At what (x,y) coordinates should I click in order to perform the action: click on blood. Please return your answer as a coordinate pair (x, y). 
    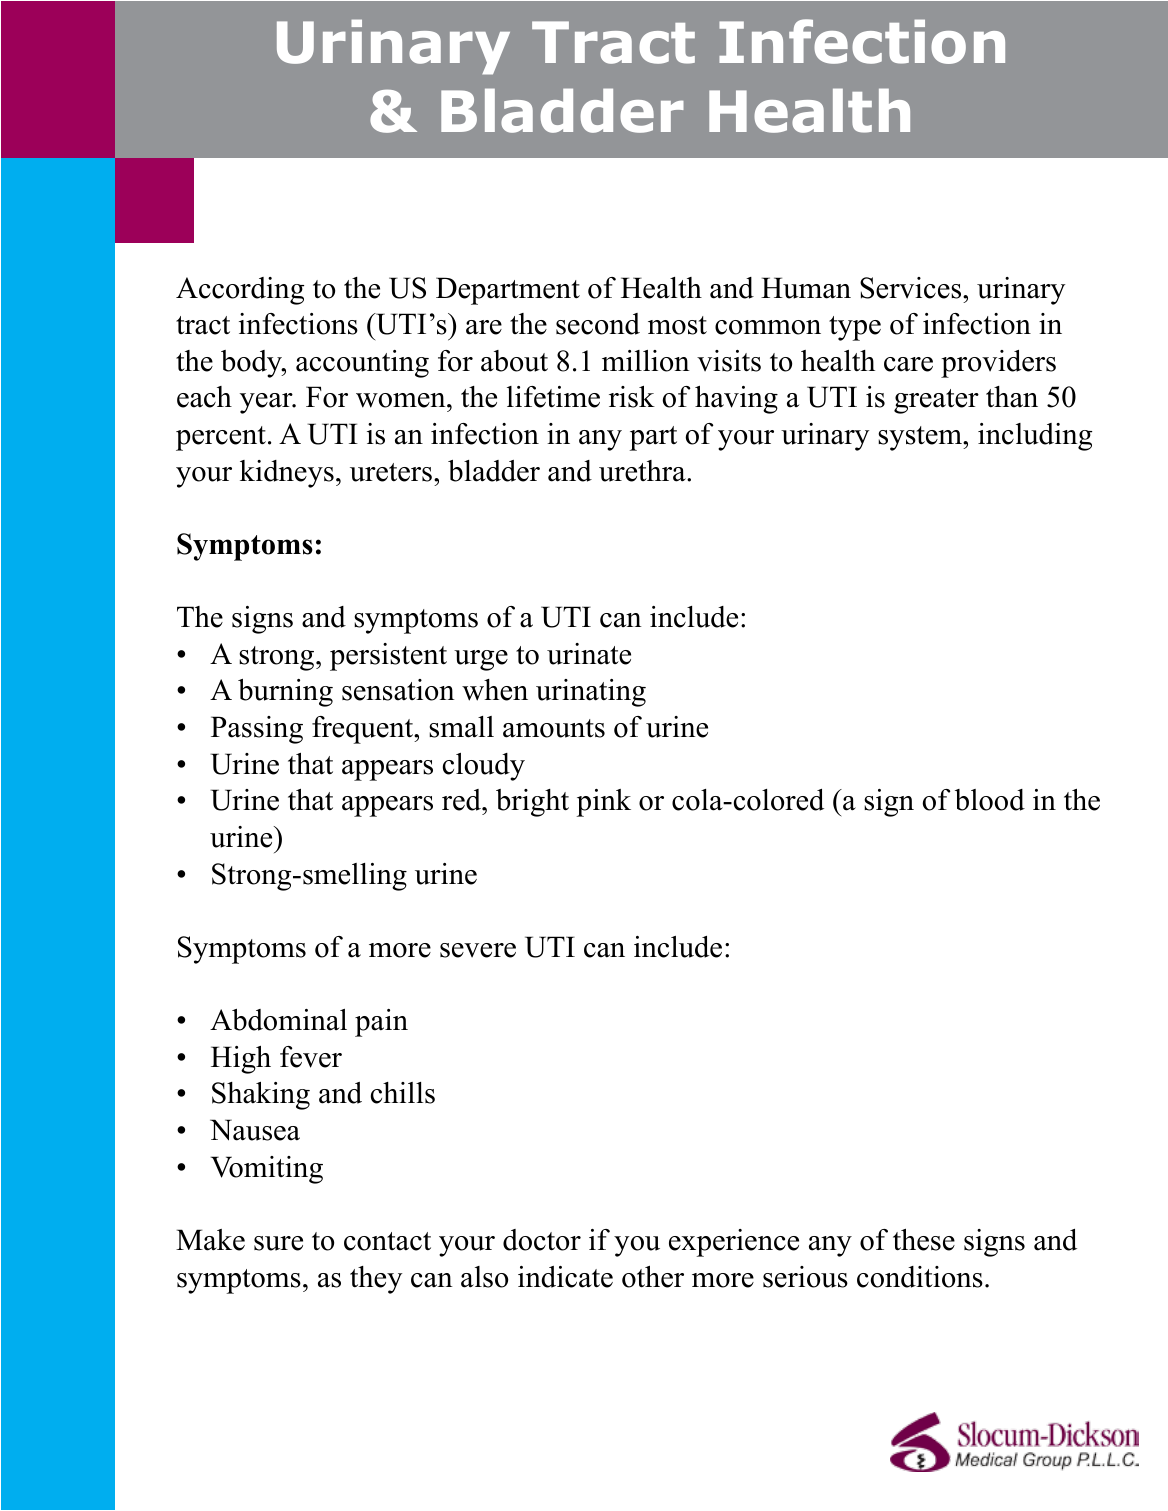
    Looking at the image, I should click on (990, 800).
